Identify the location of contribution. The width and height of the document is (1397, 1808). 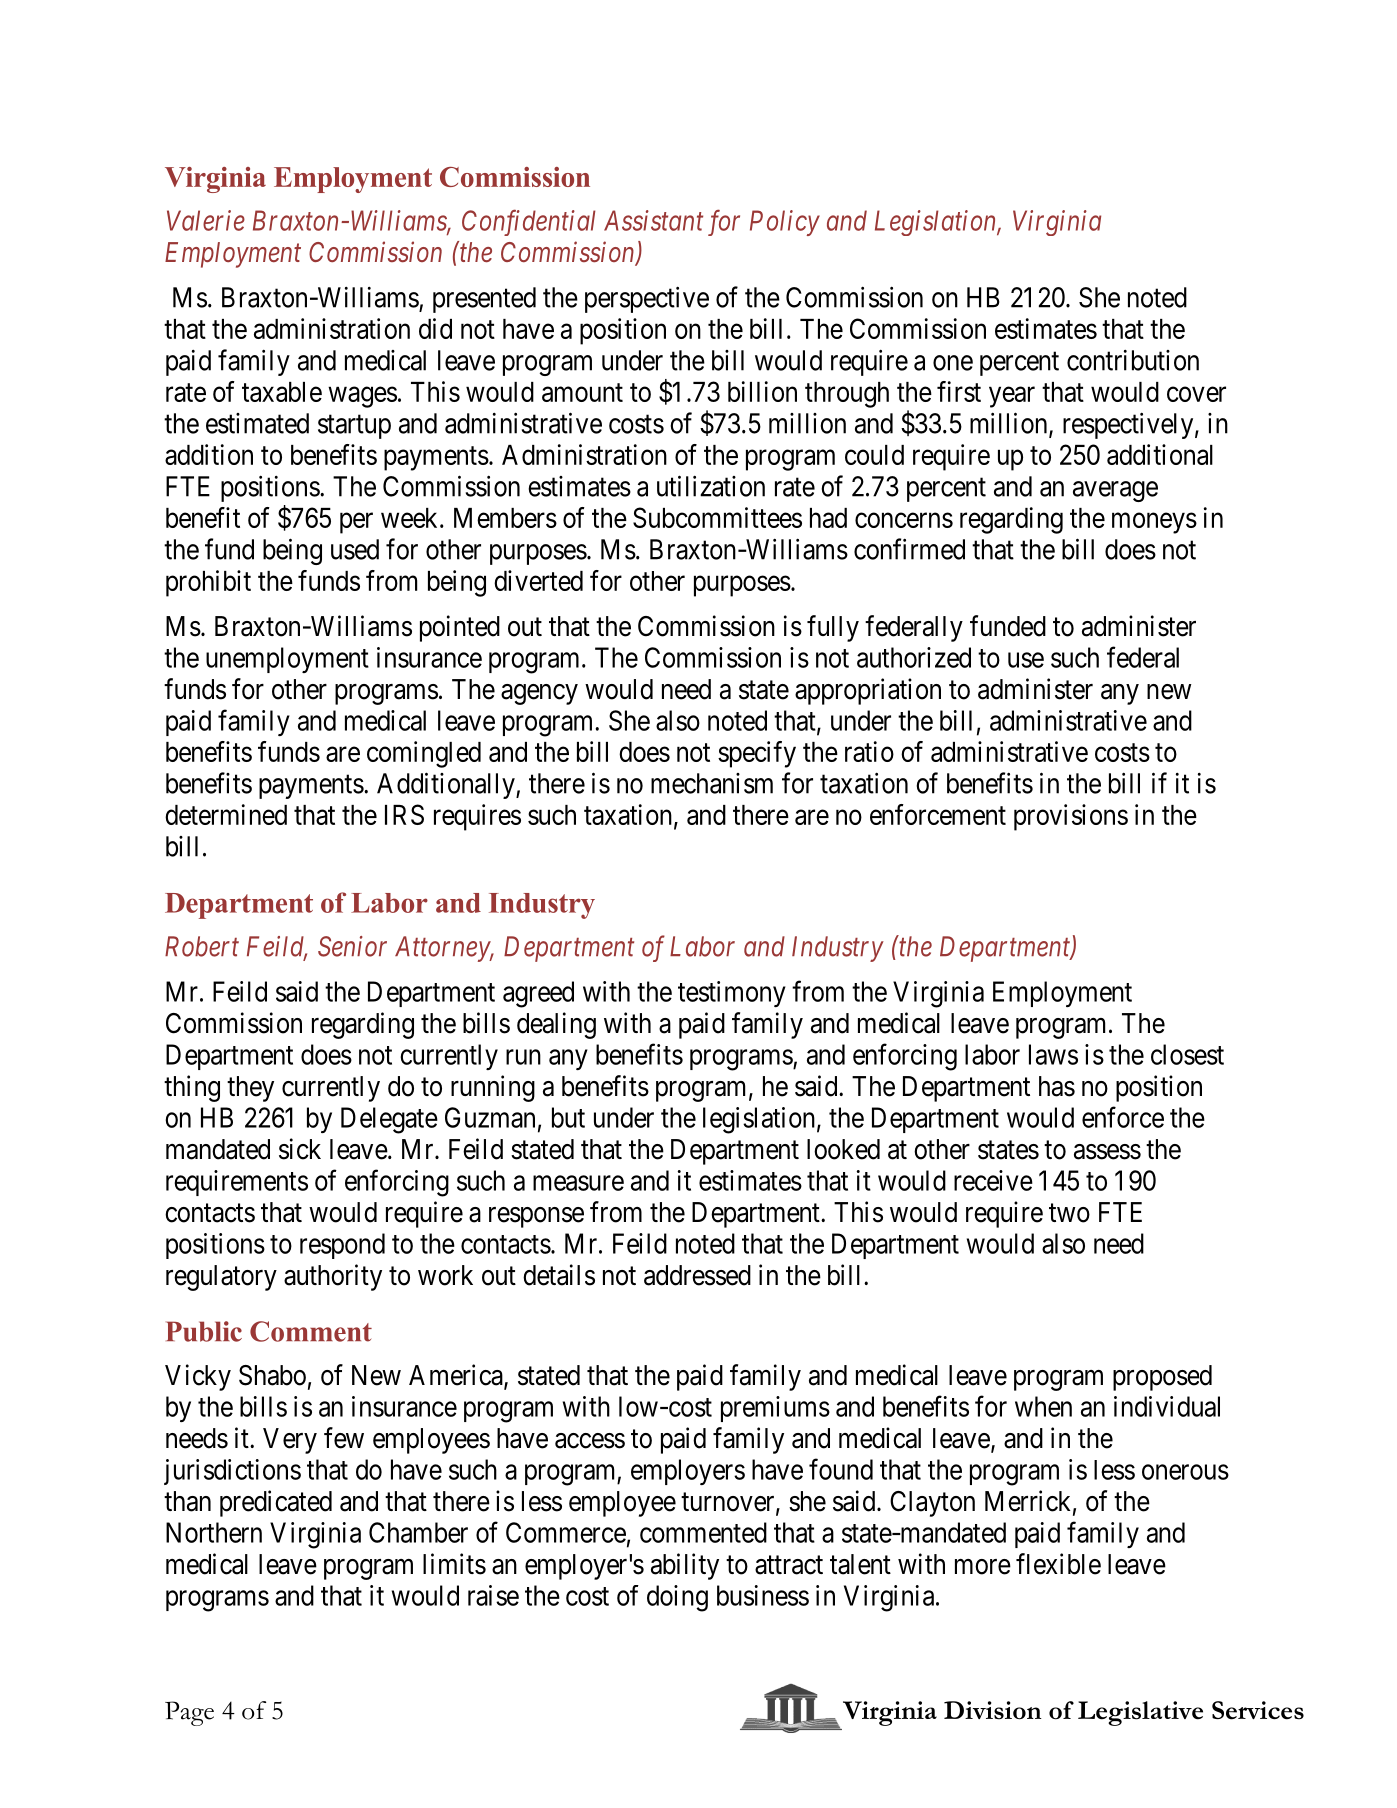
(1133, 360).
